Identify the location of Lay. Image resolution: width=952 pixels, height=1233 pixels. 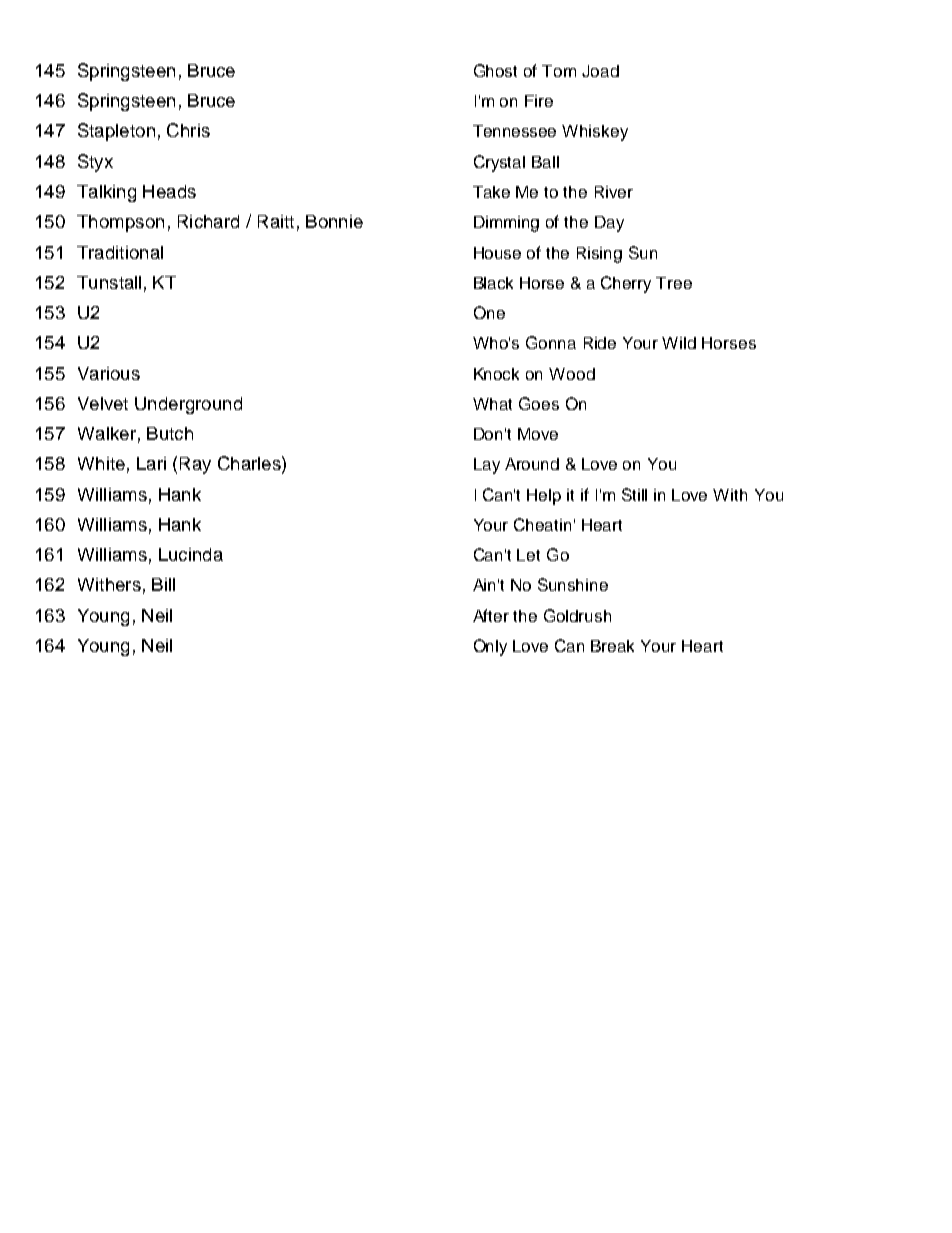
(487, 466).
